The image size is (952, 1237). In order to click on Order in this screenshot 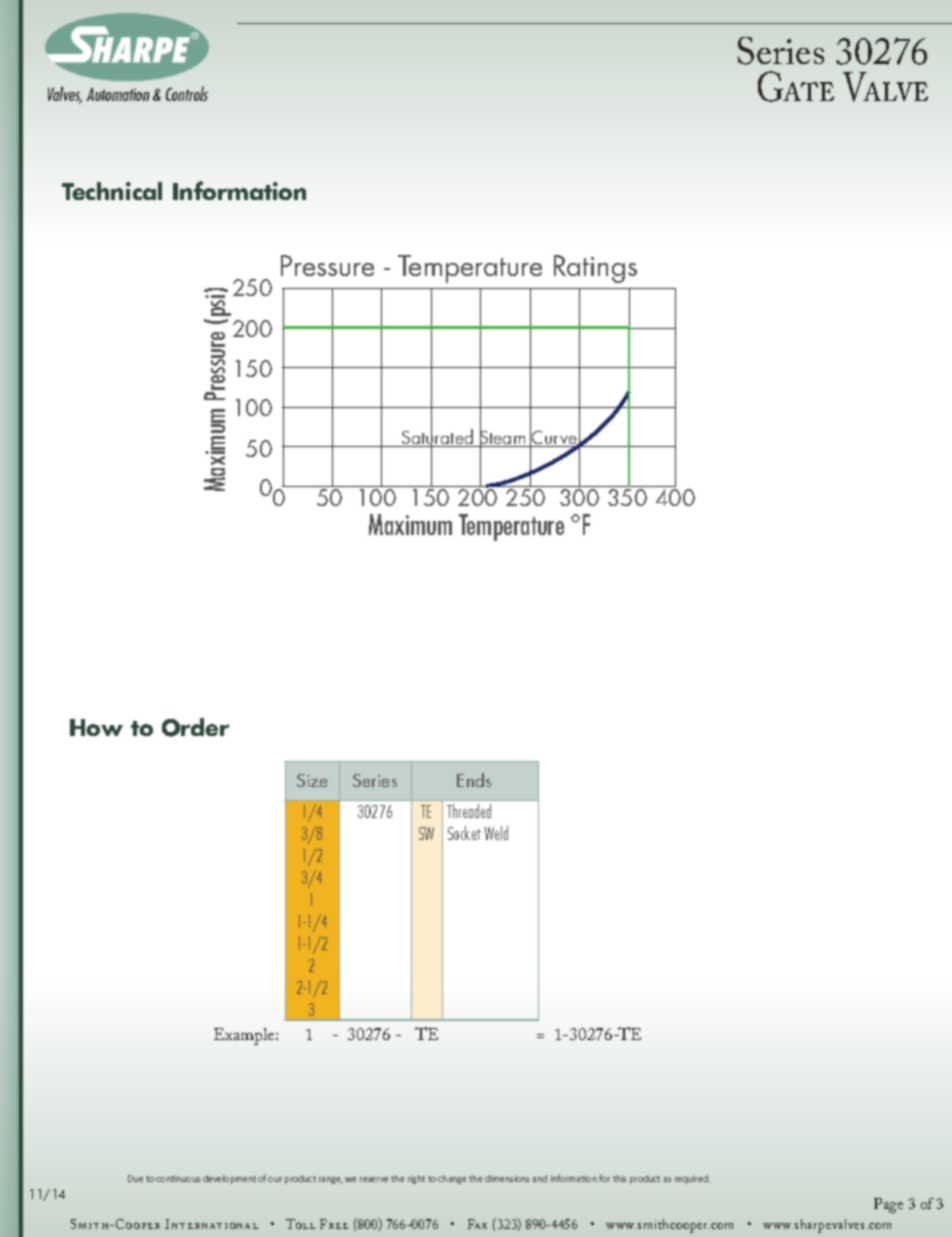, I will do `click(195, 727)`.
